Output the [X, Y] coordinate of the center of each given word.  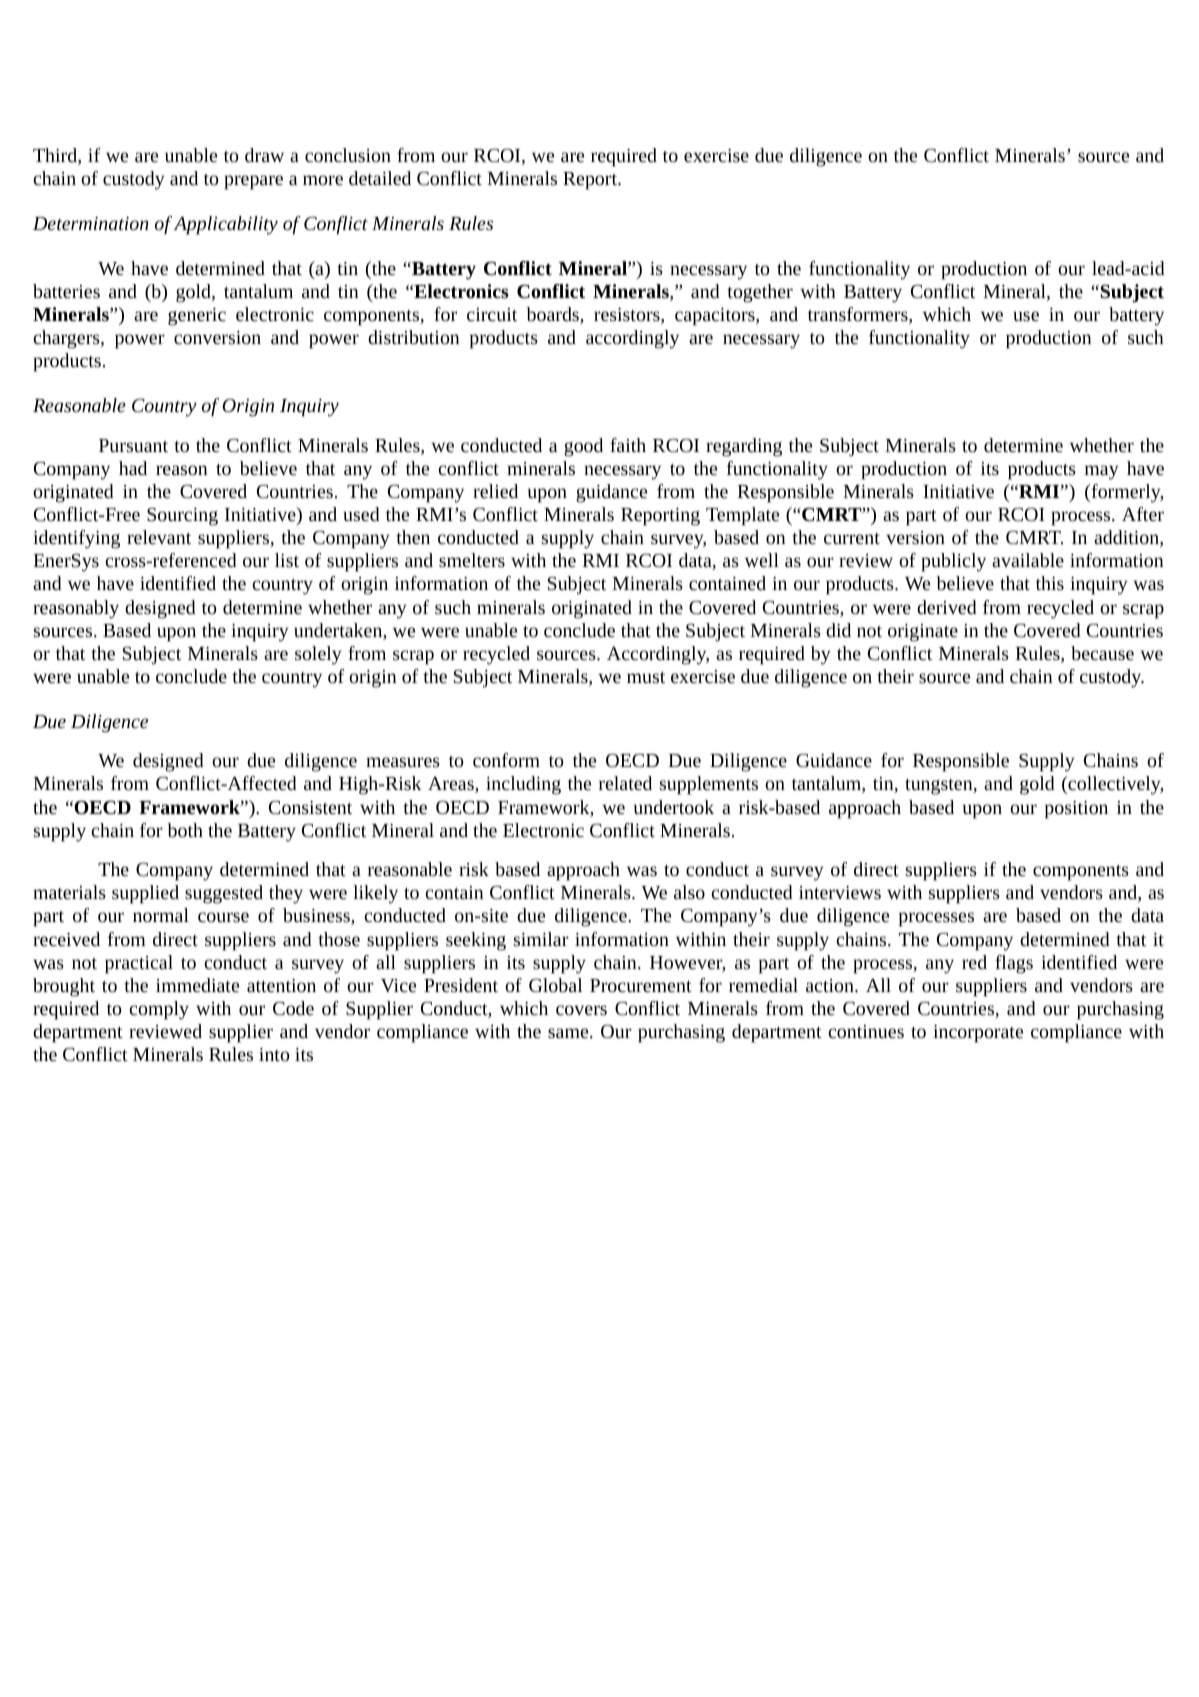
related [625, 783]
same [569, 1033]
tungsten [940, 787]
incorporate [978, 1034]
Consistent [310, 807]
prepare [253, 182]
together [760, 293]
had [133, 468]
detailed [380, 178]
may [1102, 472]
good [583, 447]
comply [159, 1010]
